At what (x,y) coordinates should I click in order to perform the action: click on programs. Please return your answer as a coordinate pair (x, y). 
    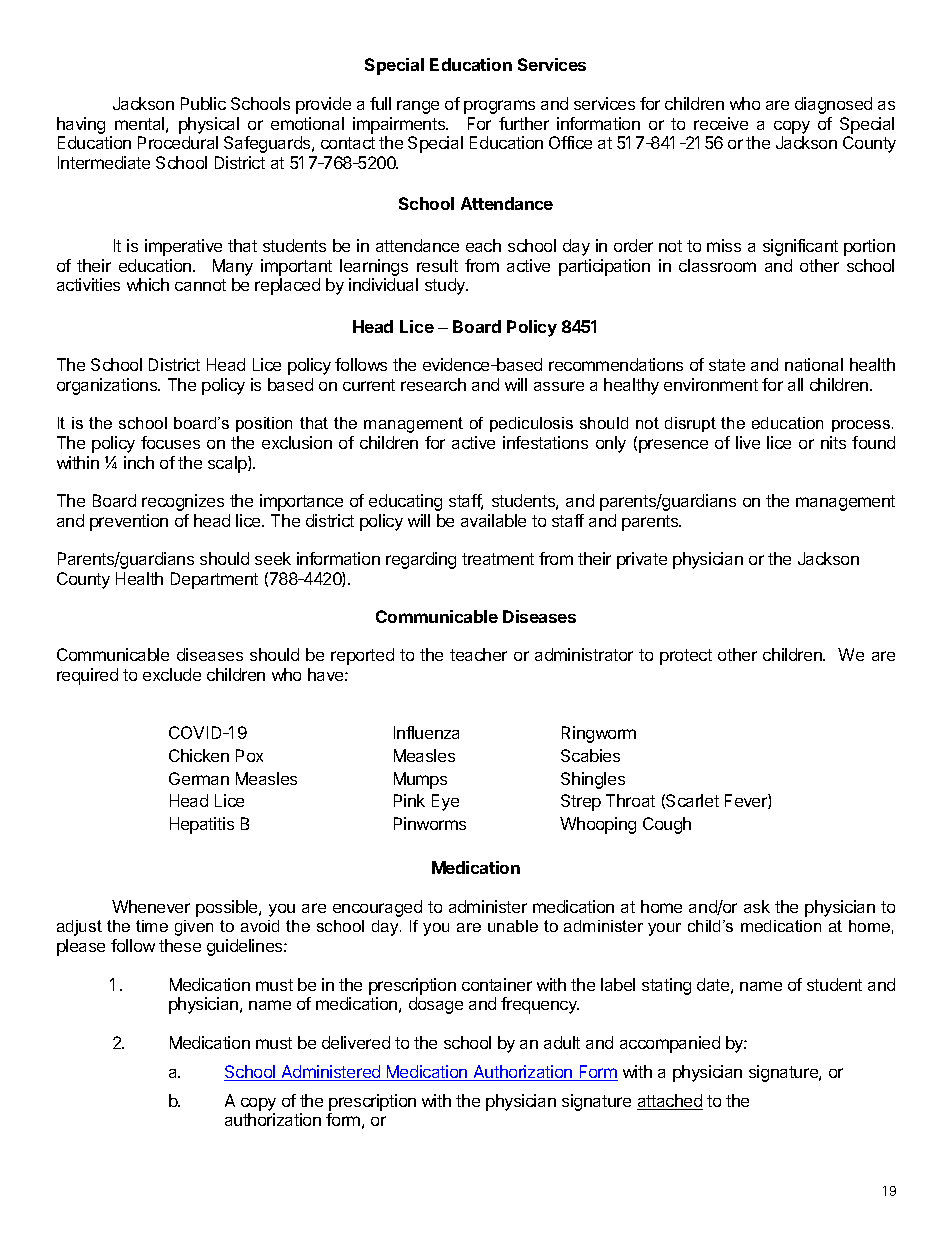
    Looking at the image, I should click on (499, 107).
